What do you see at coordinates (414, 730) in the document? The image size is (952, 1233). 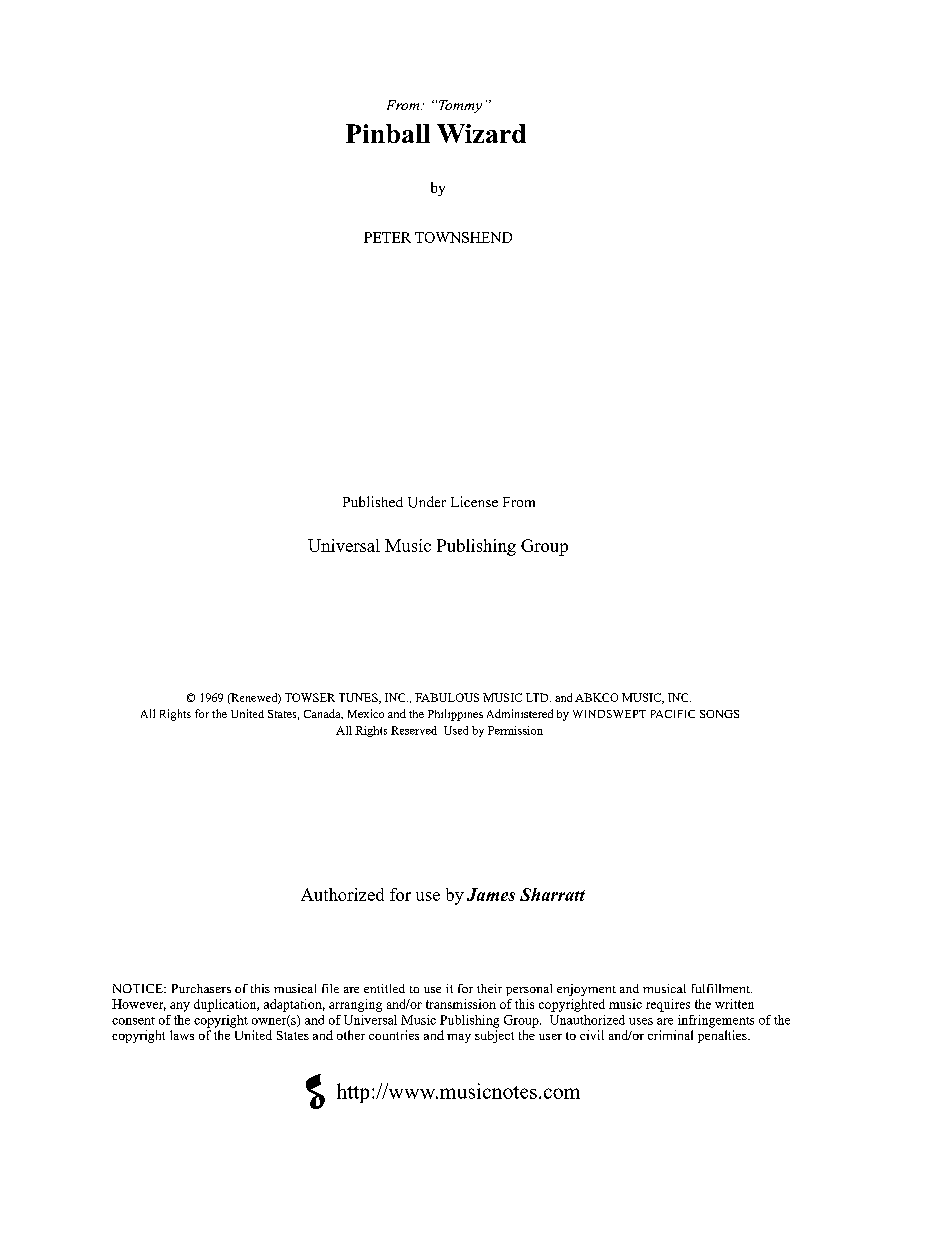 I see `Reserved` at bounding box center [414, 730].
